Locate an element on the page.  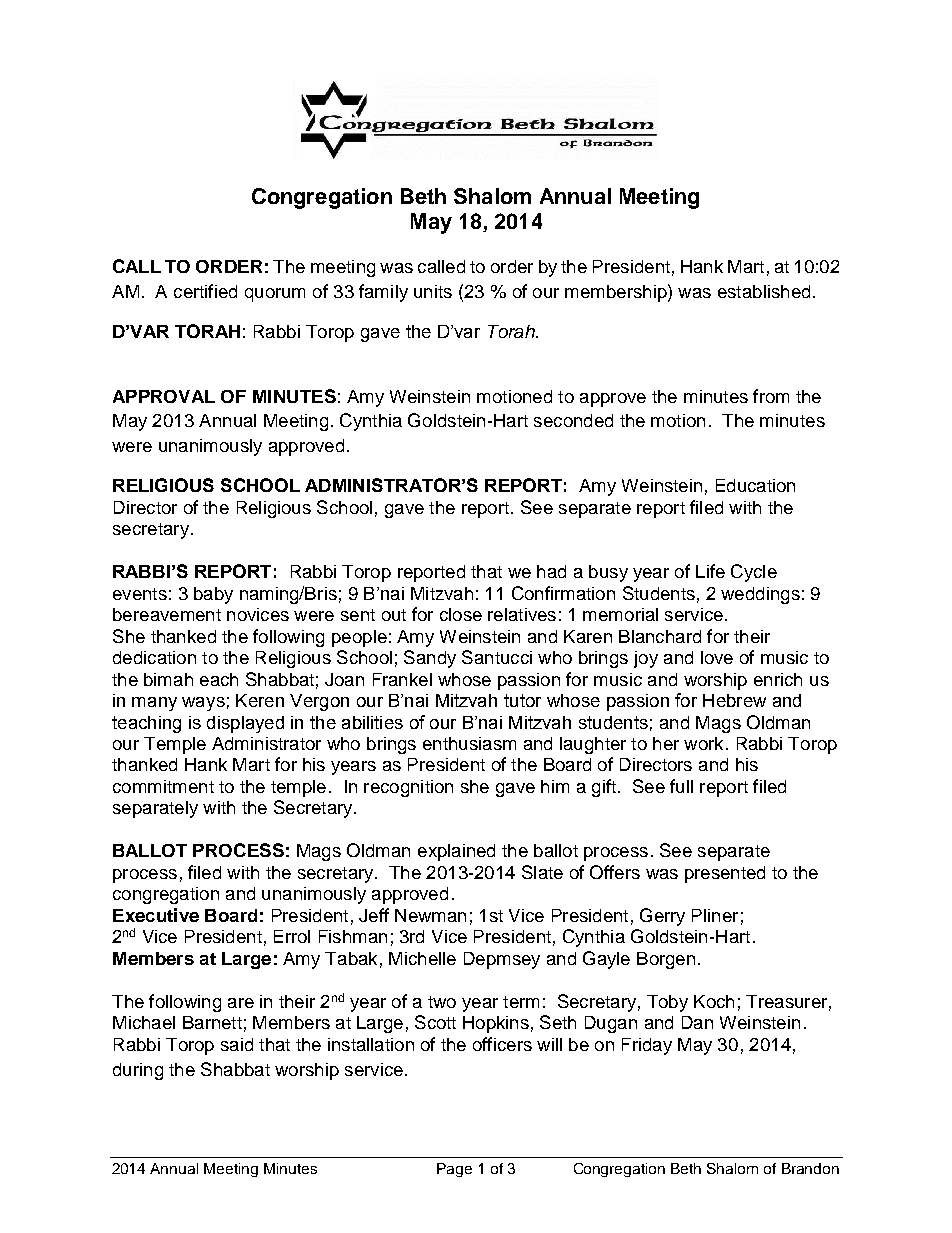
during is located at coordinates (138, 1071).
